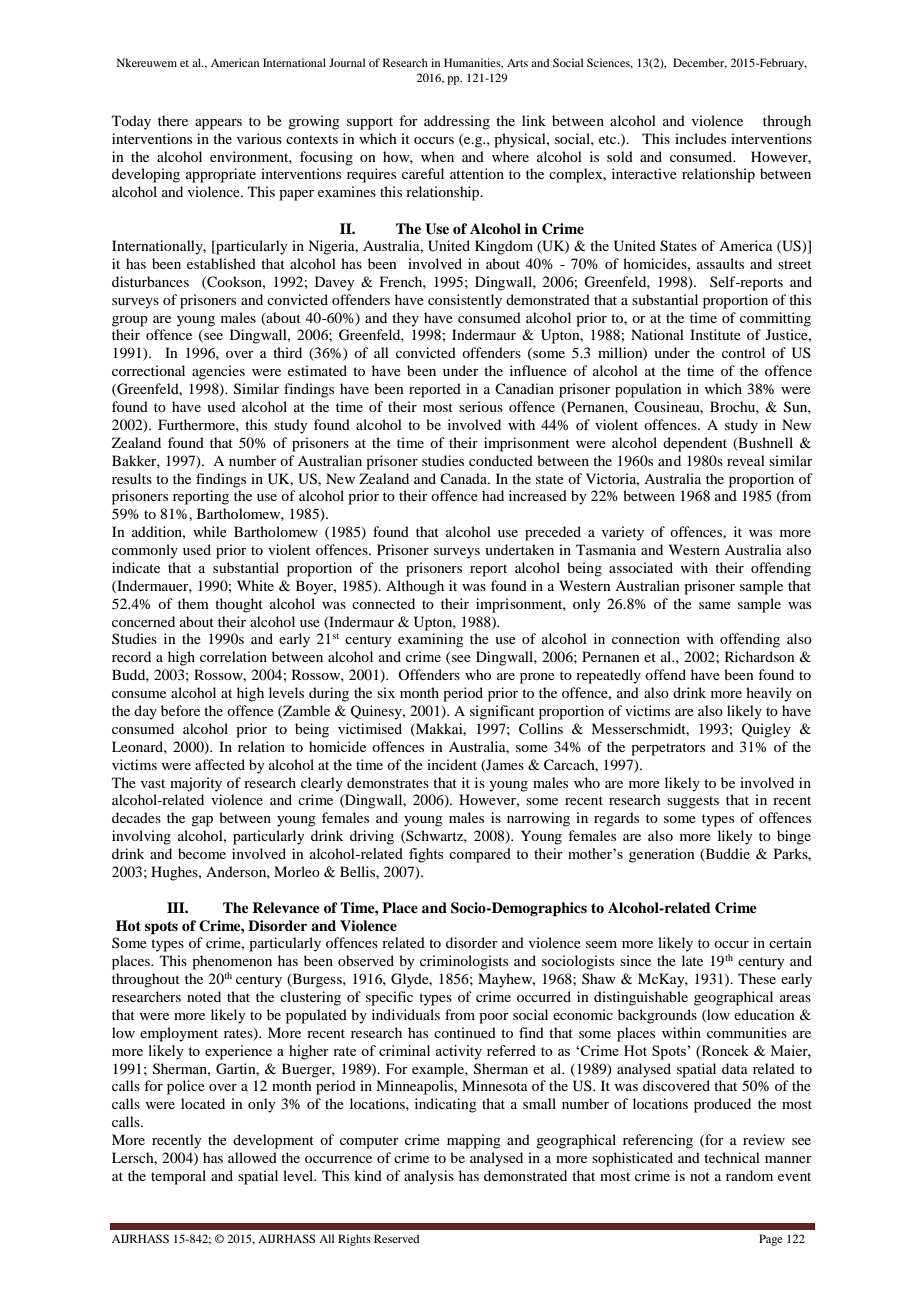  I want to click on criminologists, so click(464, 962).
